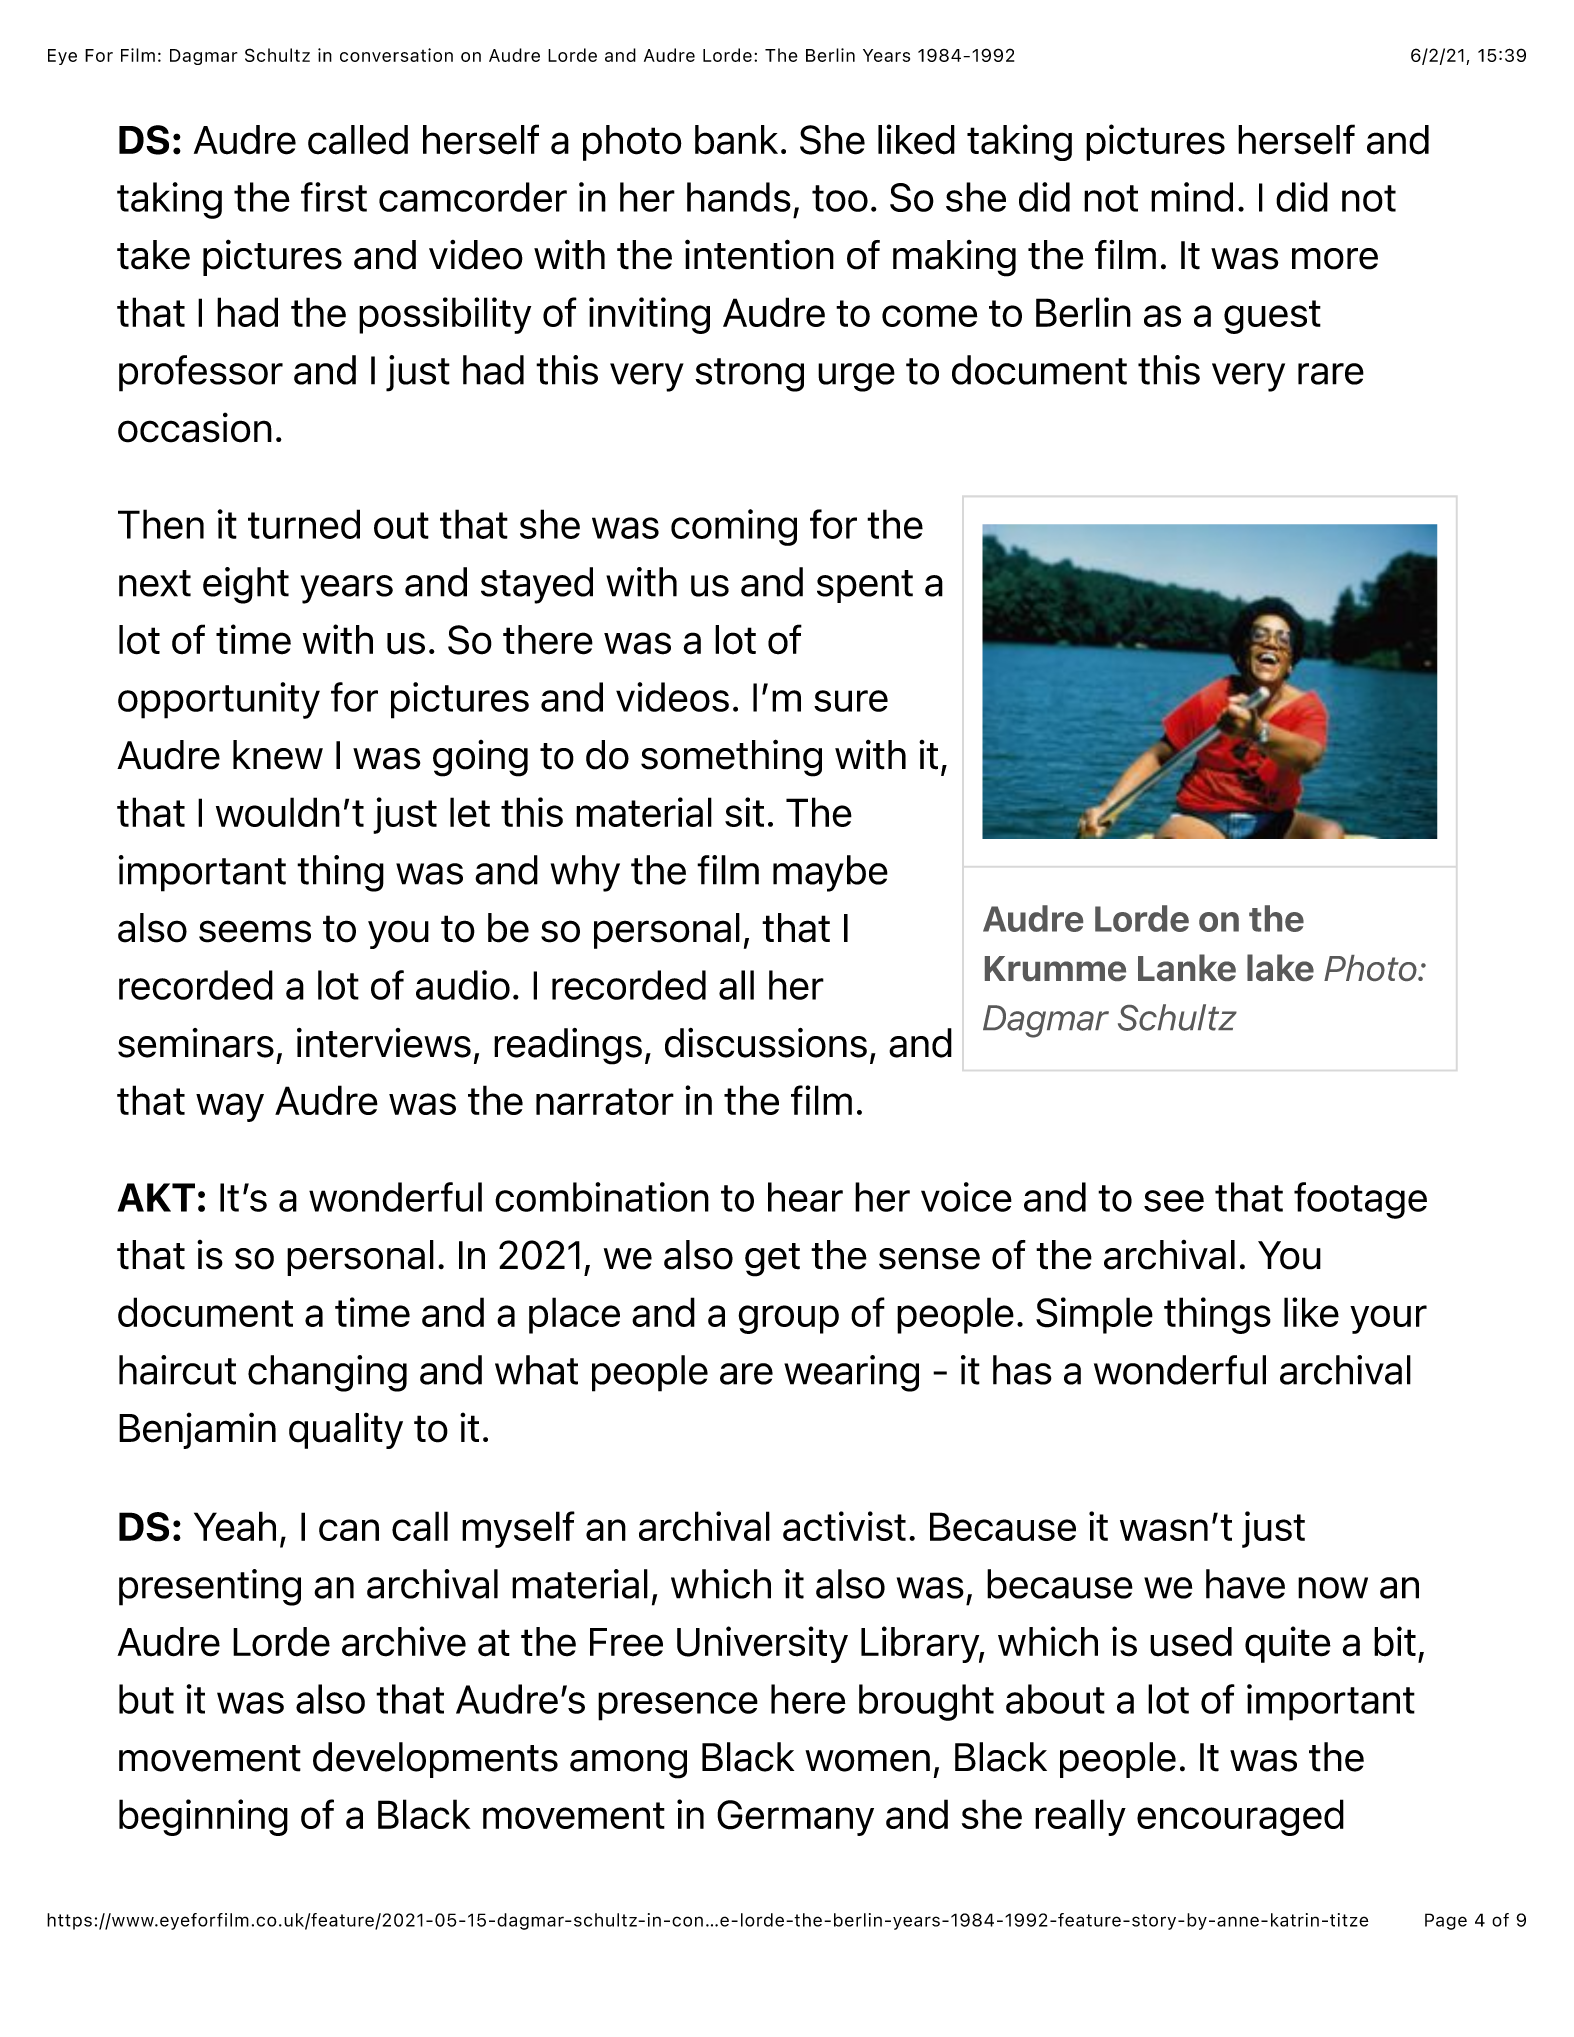 The height and width of the document is (2037, 1574). I want to click on lake, so click(1280, 967).
